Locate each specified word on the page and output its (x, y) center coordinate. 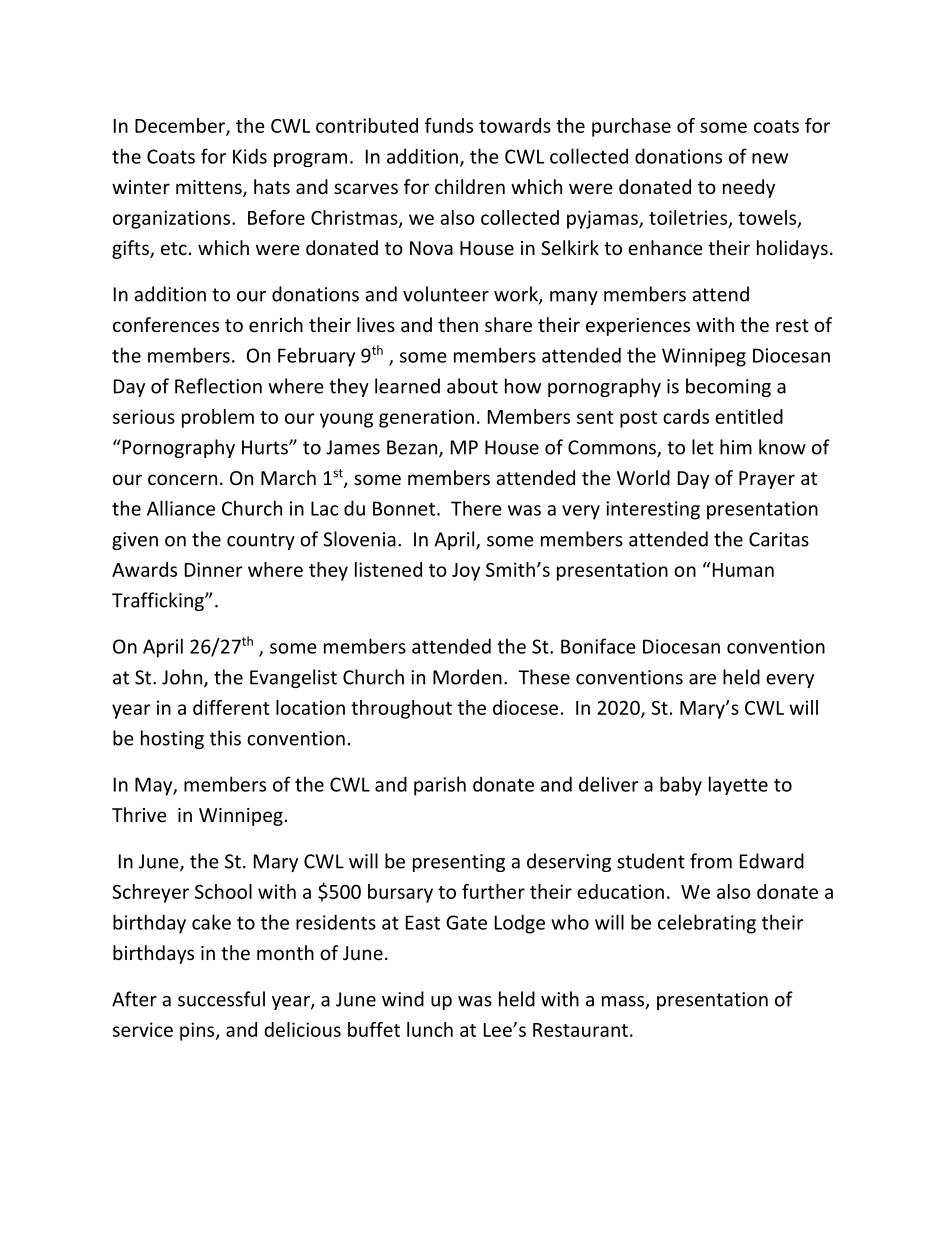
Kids (250, 156)
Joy (466, 572)
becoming (728, 387)
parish (440, 786)
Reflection (218, 386)
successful (221, 999)
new (770, 158)
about (472, 386)
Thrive (139, 814)
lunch (430, 1029)
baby (681, 786)
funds (449, 125)
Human (742, 569)
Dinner (214, 569)
